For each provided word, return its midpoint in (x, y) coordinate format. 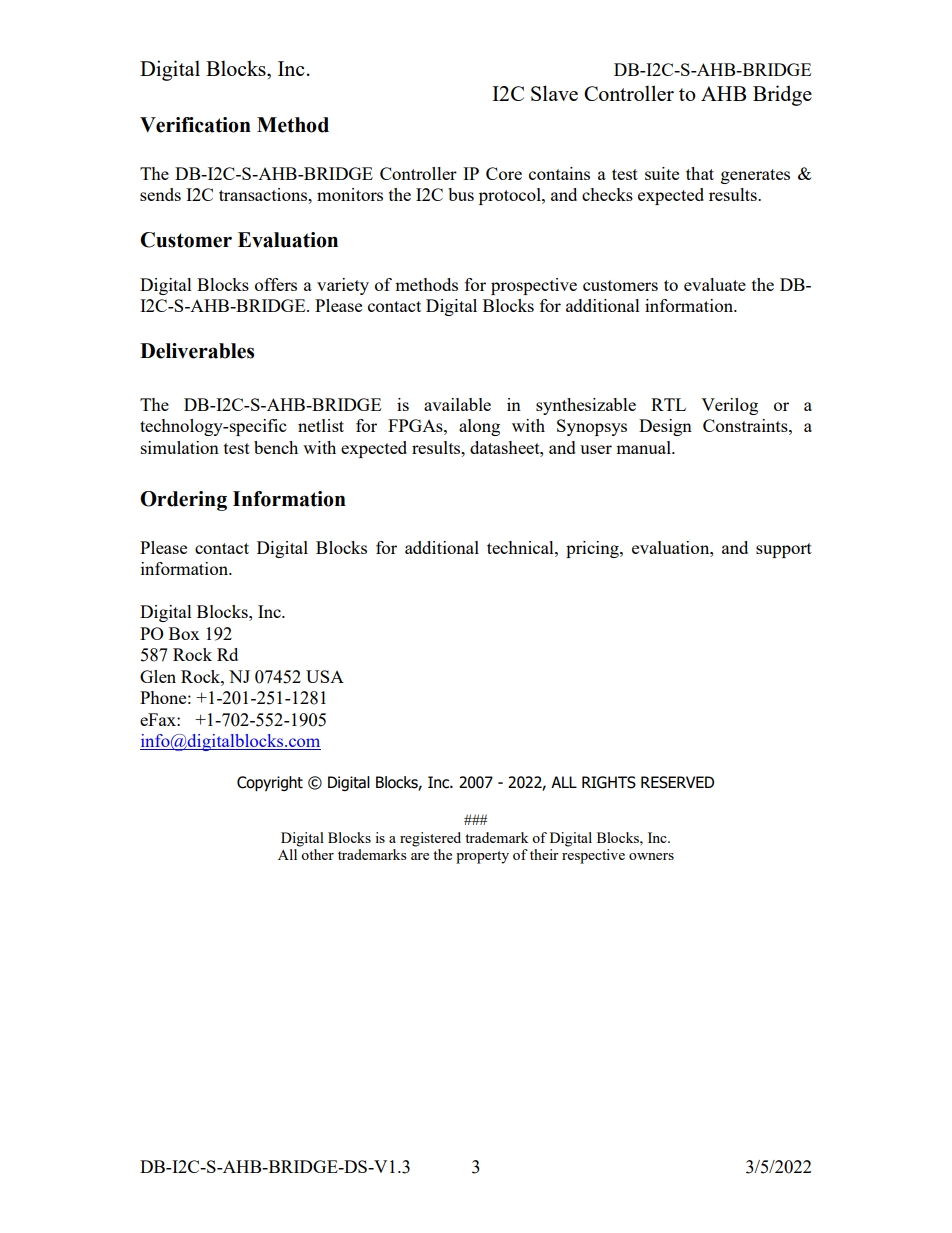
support (784, 550)
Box (184, 633)
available (457, 404)
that (700, 173)
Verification (195, 125)
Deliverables (197, 351)
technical (521, 547)
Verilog (729, 406)
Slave (554, 93)
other (317, 854)
